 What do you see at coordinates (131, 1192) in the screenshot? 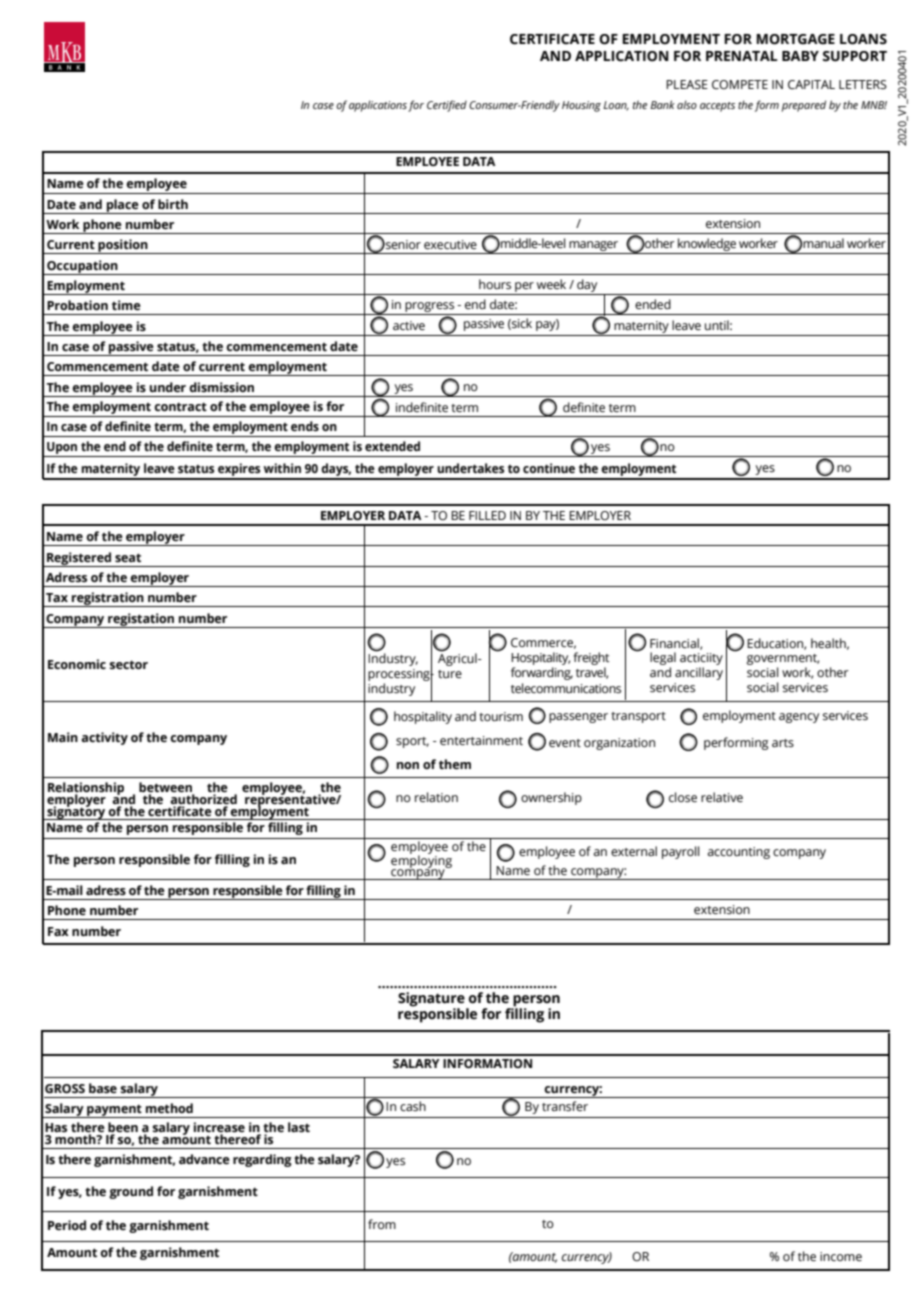
I see `ground` at bounding box center [131, 1192].
